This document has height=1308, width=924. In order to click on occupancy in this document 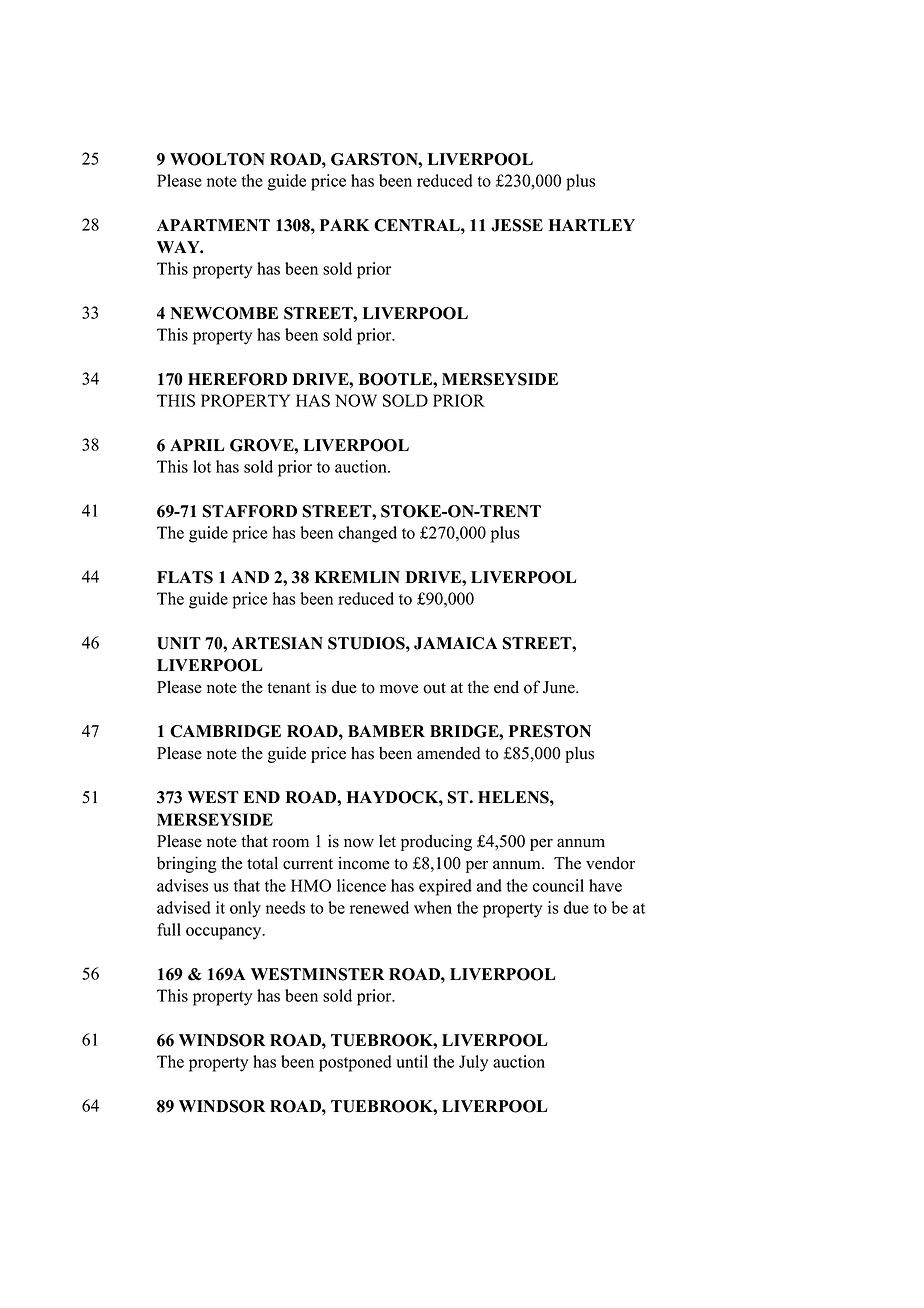, I will do `click(225, 933)`.
